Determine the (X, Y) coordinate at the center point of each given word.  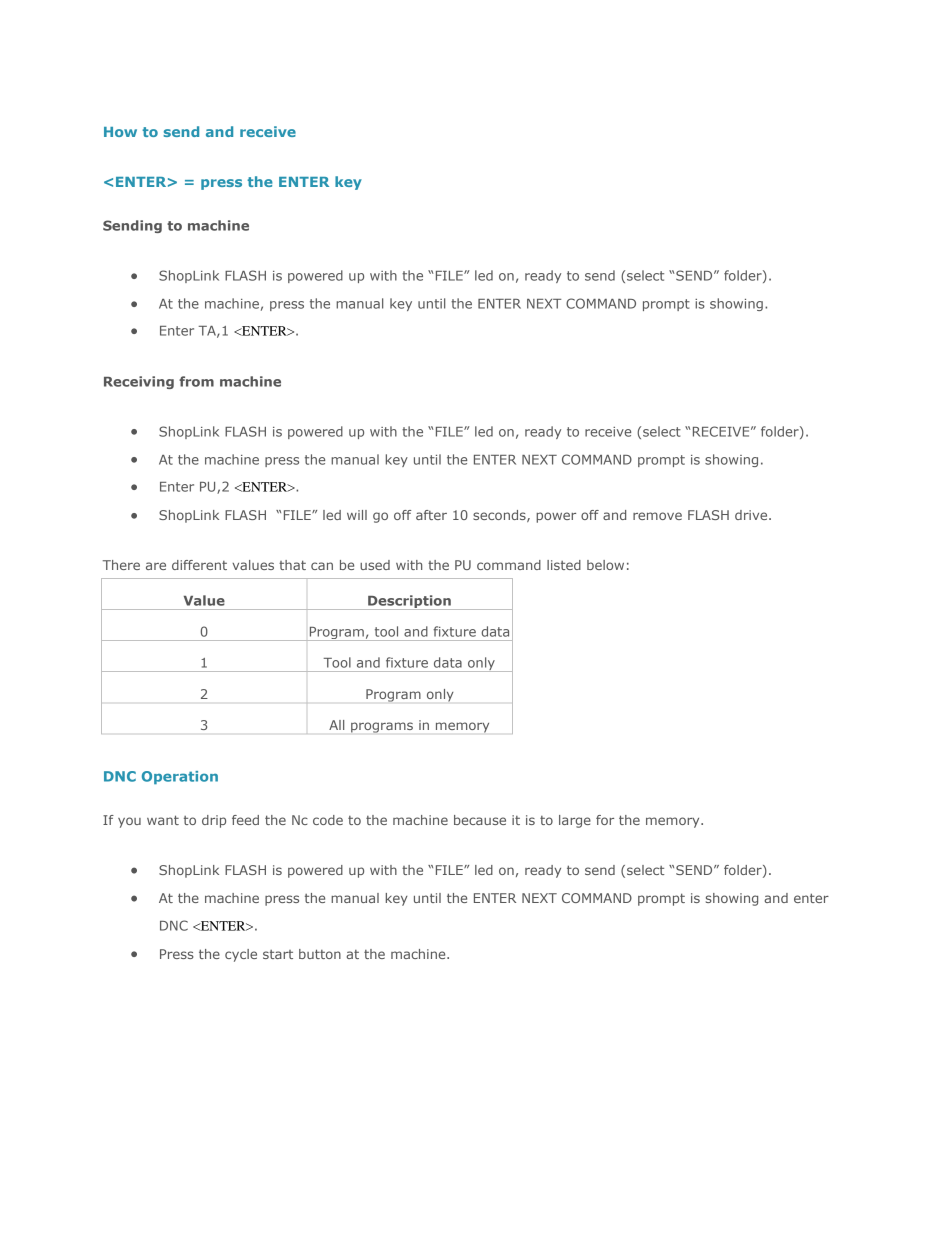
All (336, 725)
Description (409, 602)
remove (657, 516)
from (196, 381)
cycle (241, 955)
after (431, 515)
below (605, 565)
